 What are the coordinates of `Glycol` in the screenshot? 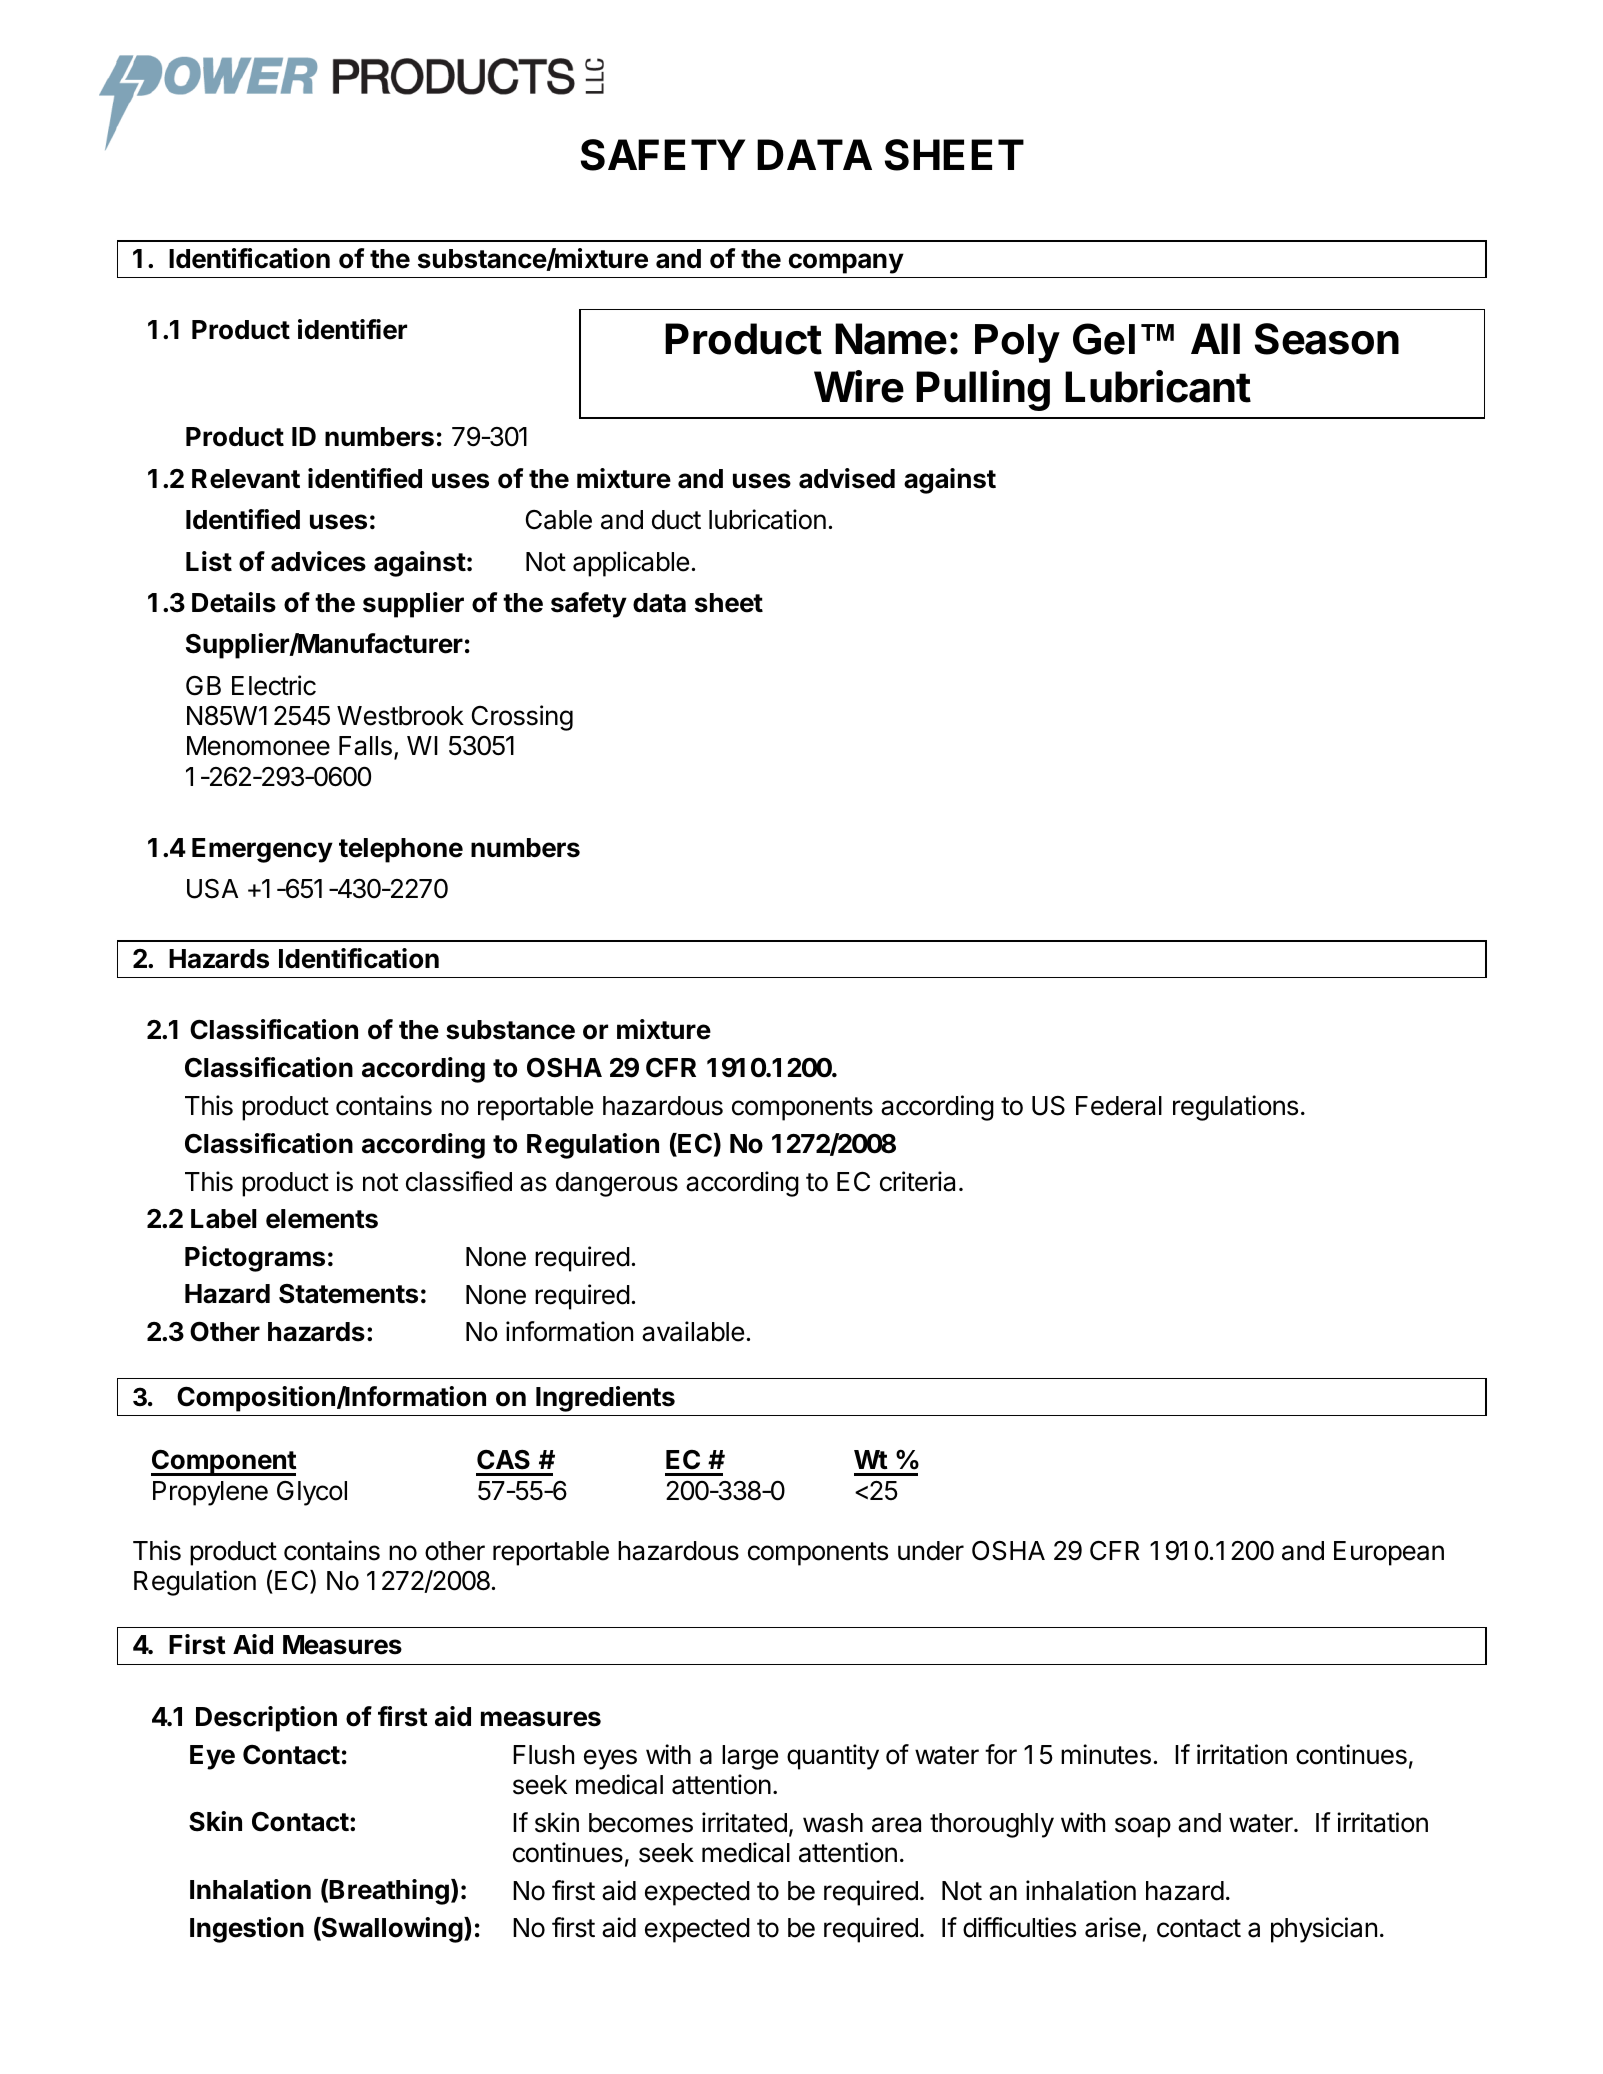 It's located at (312, 1493).
